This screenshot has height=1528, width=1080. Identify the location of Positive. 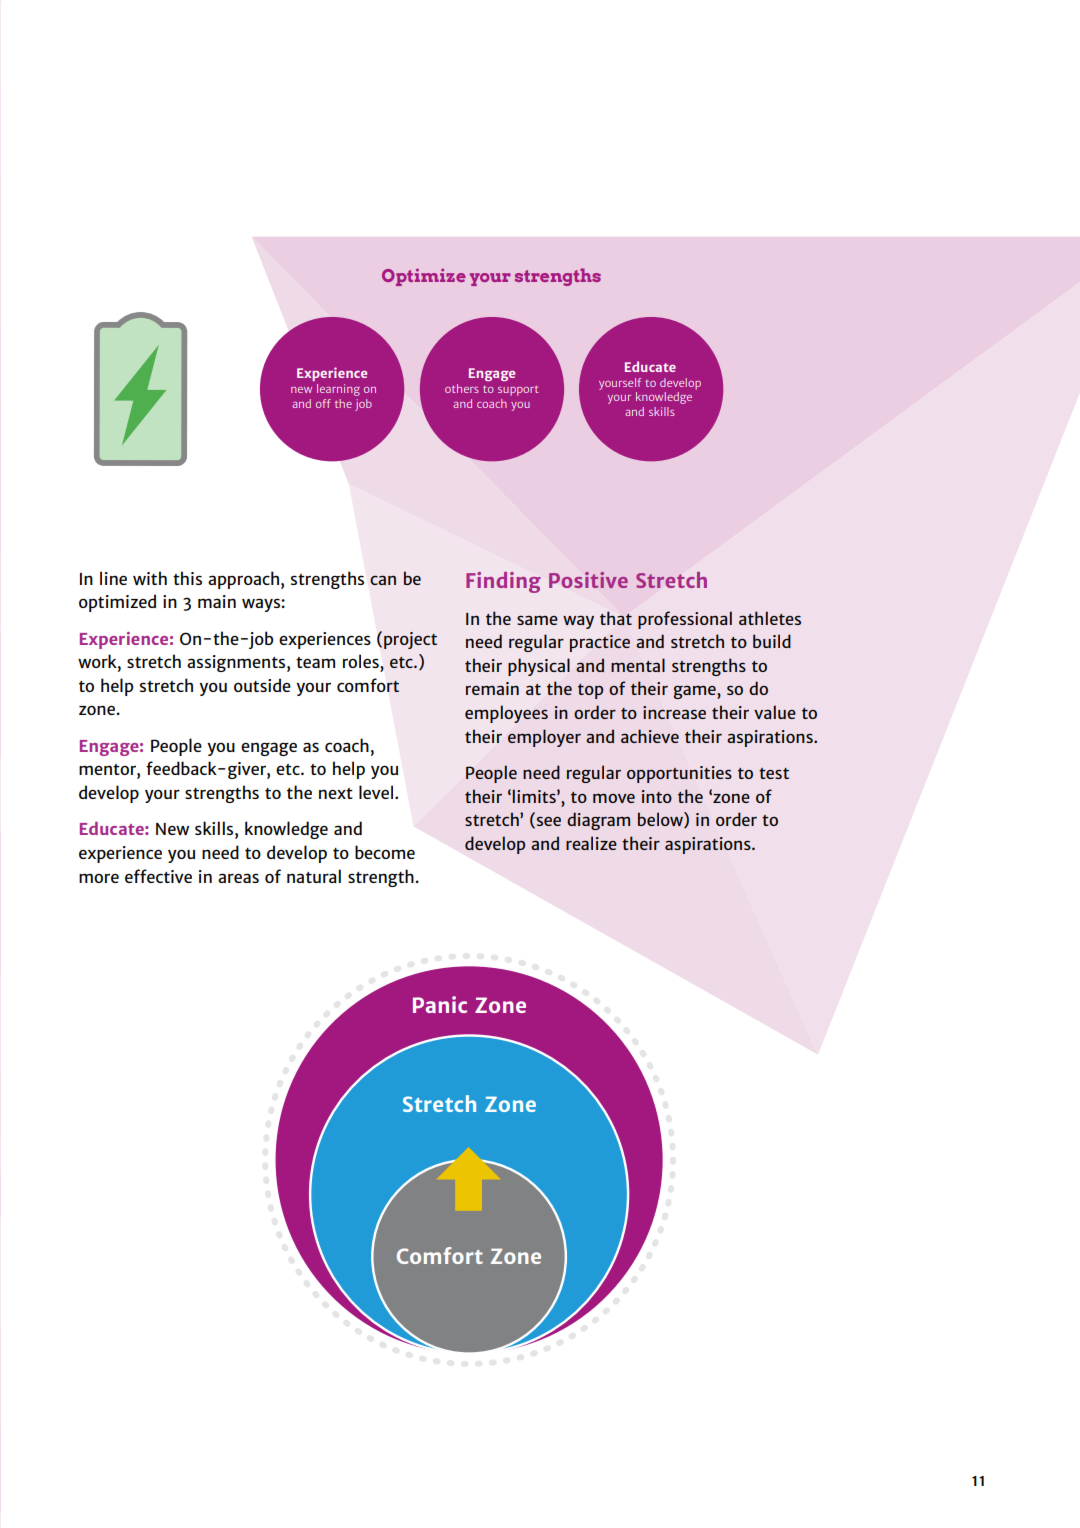
(588, 580).
